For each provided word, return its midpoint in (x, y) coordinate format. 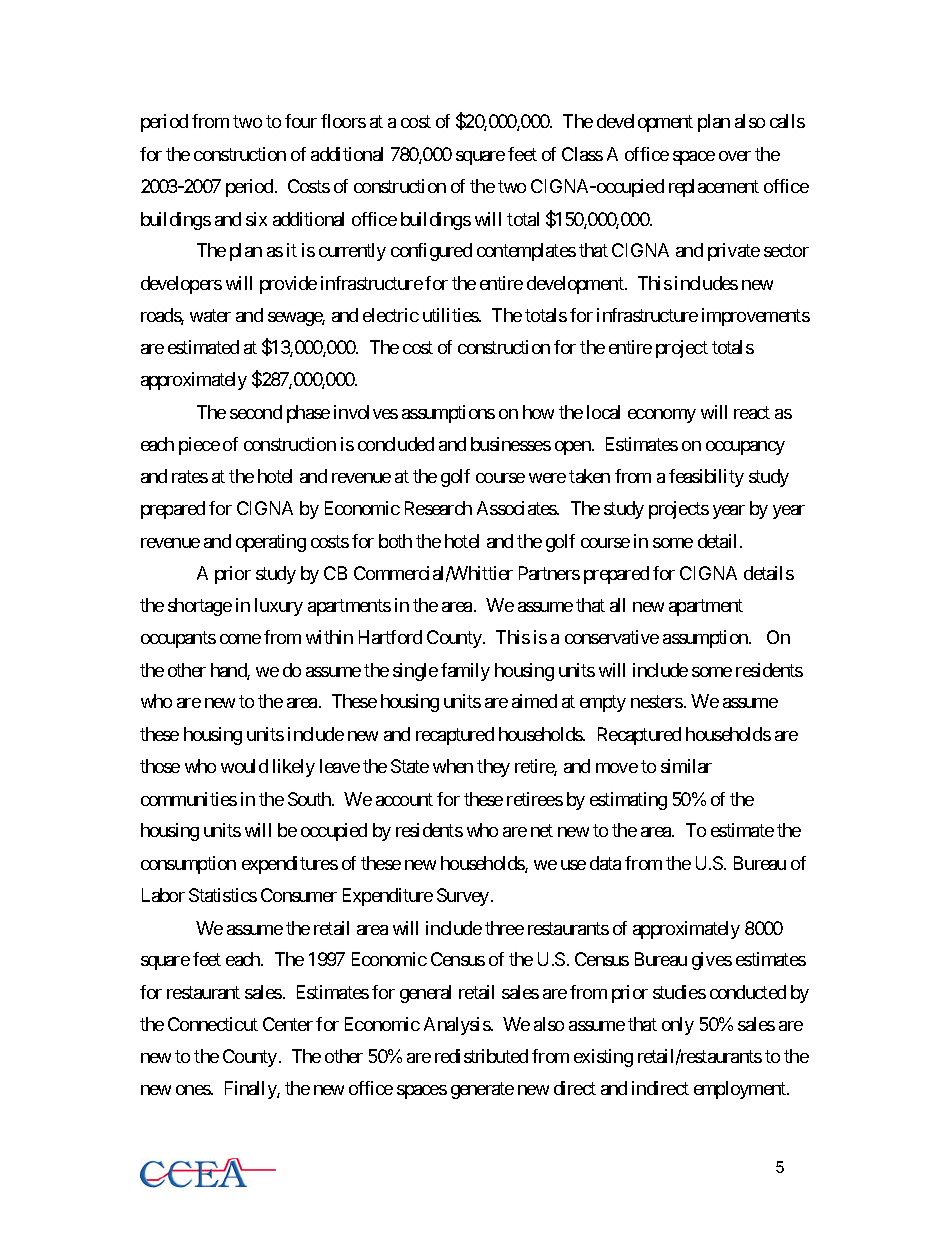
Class (582, 154)
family (465, 672)
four (301, 121)
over (735, 156)
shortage (200, 607)
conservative (612, 637)
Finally (251, 1090)
